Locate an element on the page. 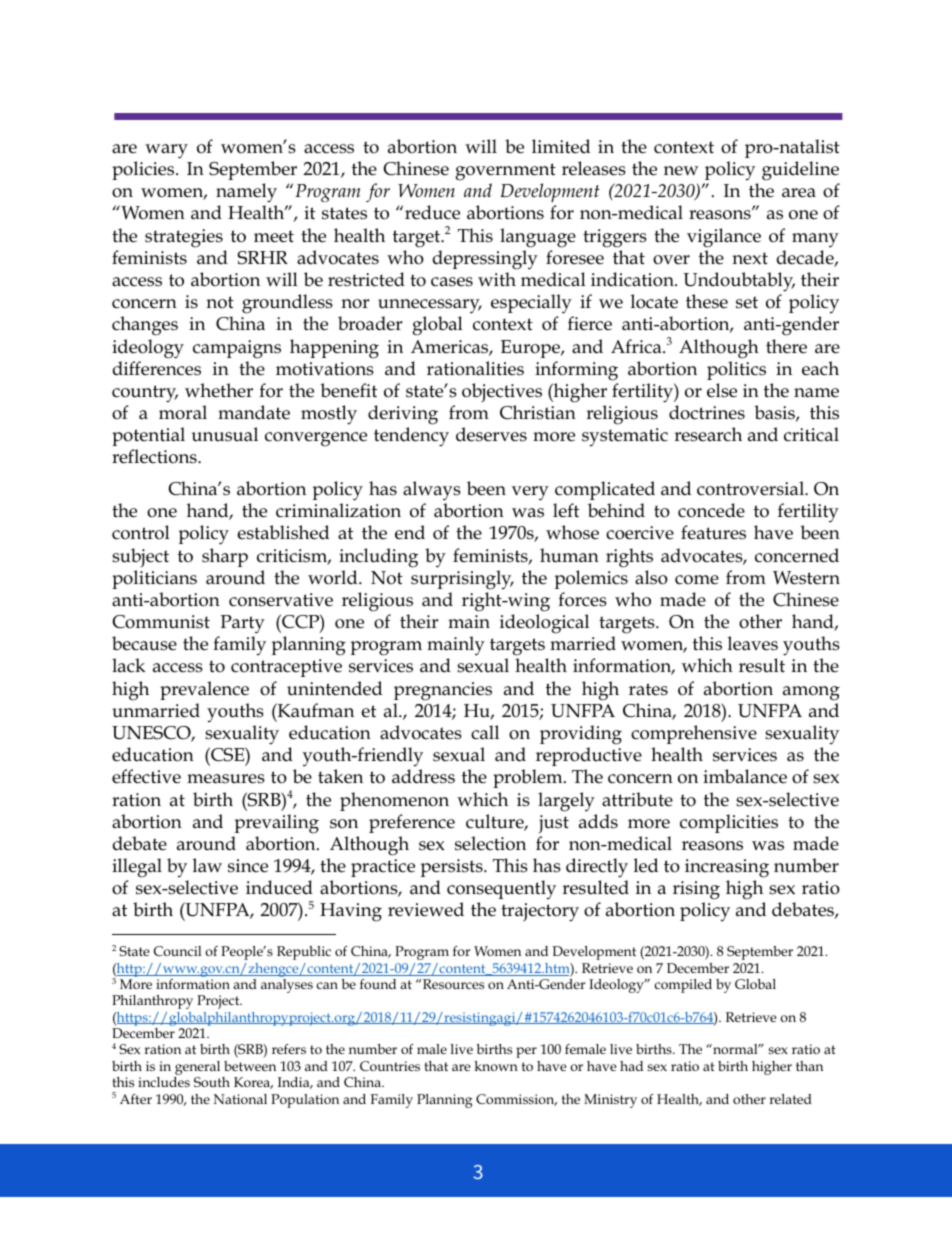 Image resolution: width=952 pixels, height=1233 pixels. wary is located at coordinates (166, 151).
